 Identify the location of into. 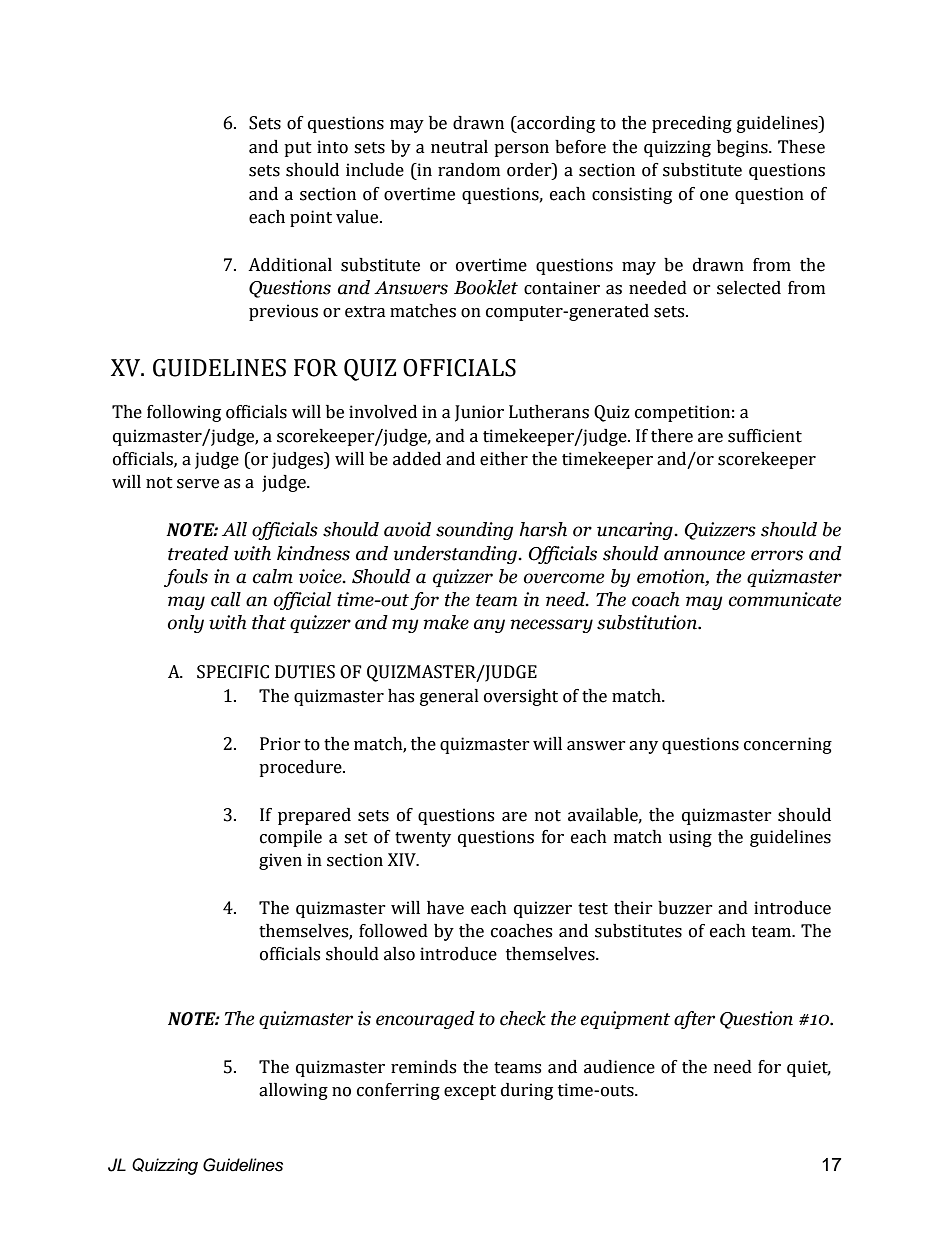
(332, 147).
